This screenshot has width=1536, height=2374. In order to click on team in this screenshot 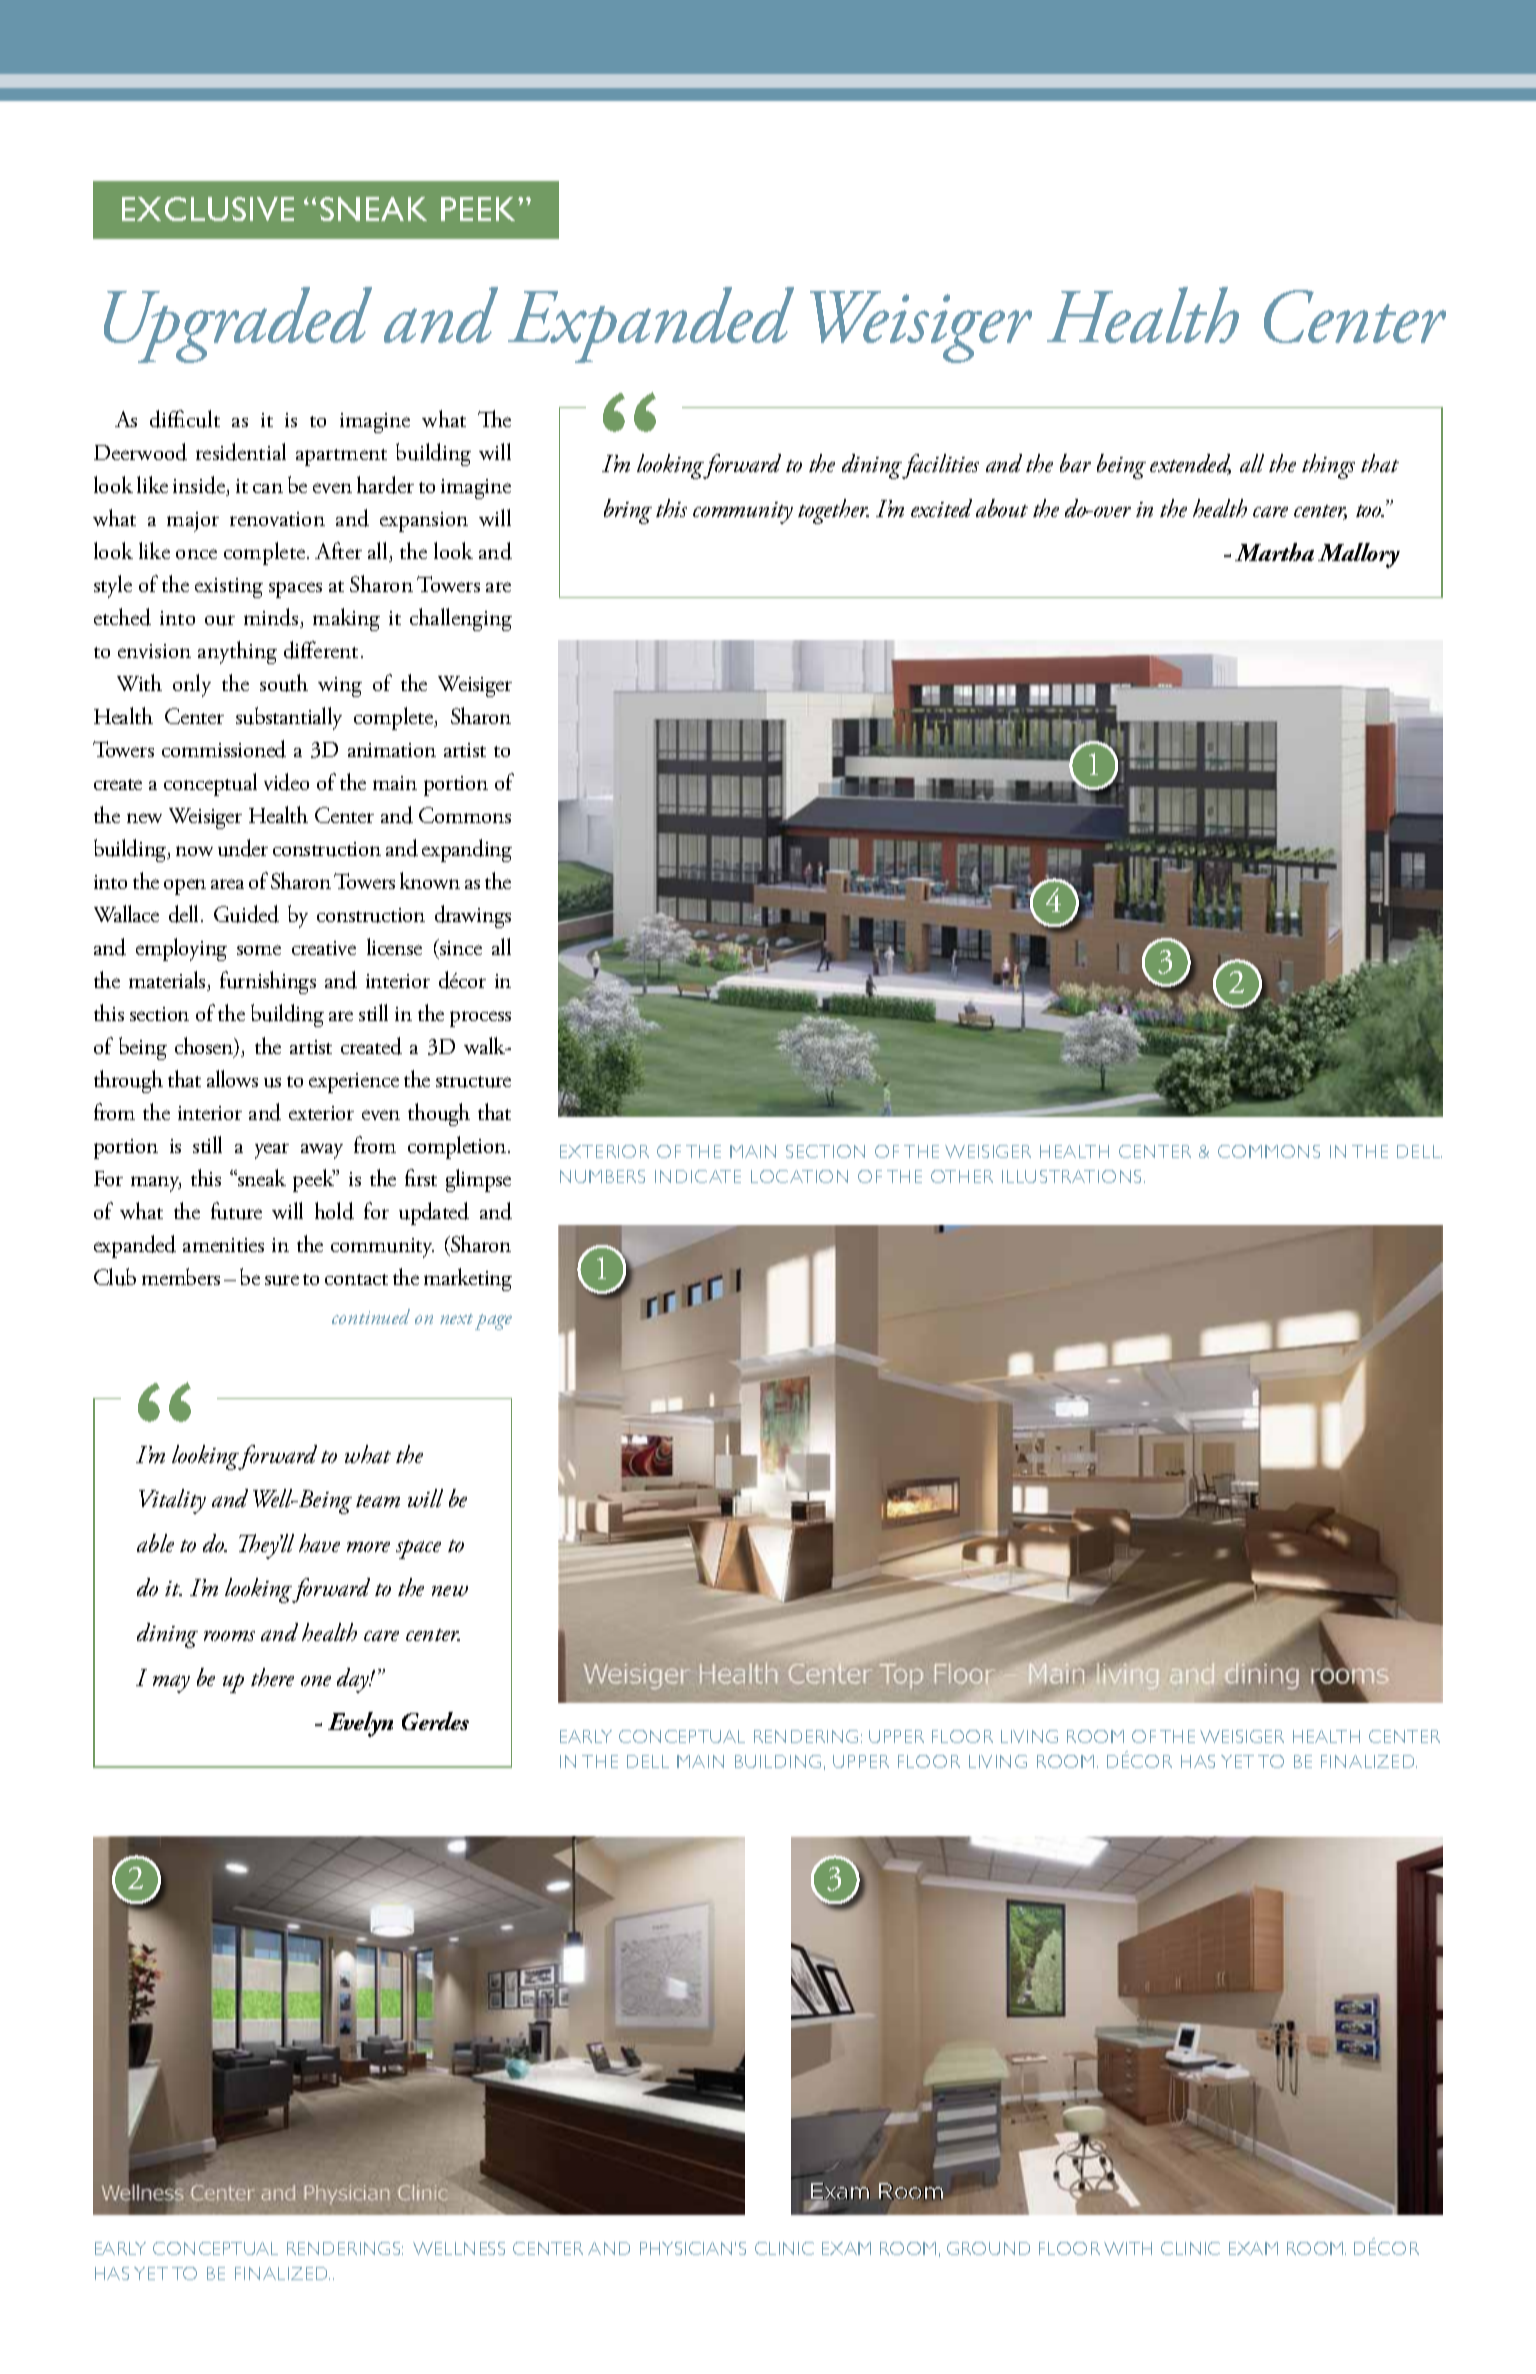, I will do `click(378, 1501)`.
